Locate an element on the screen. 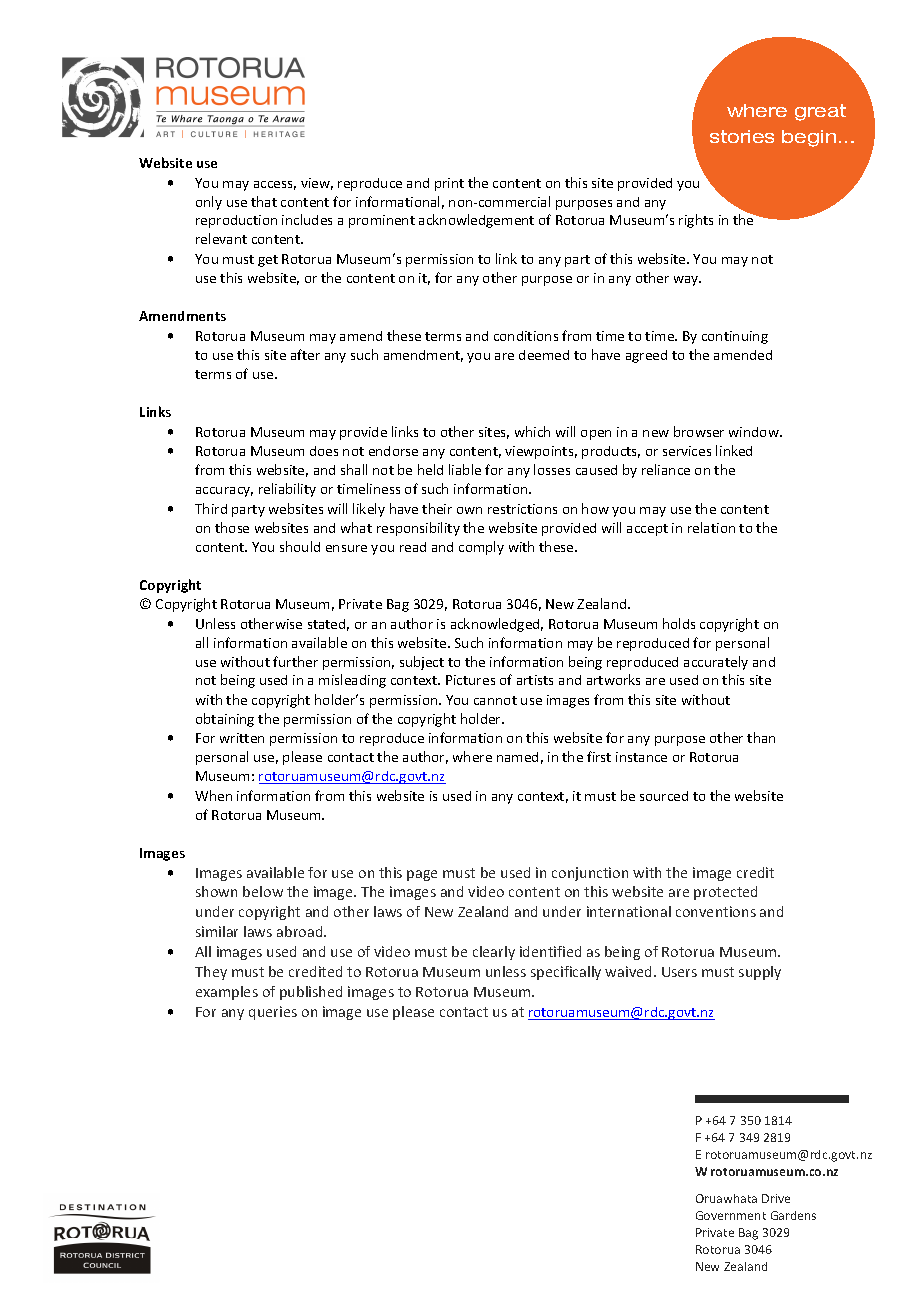  that is located at coordinates (264, 201).
